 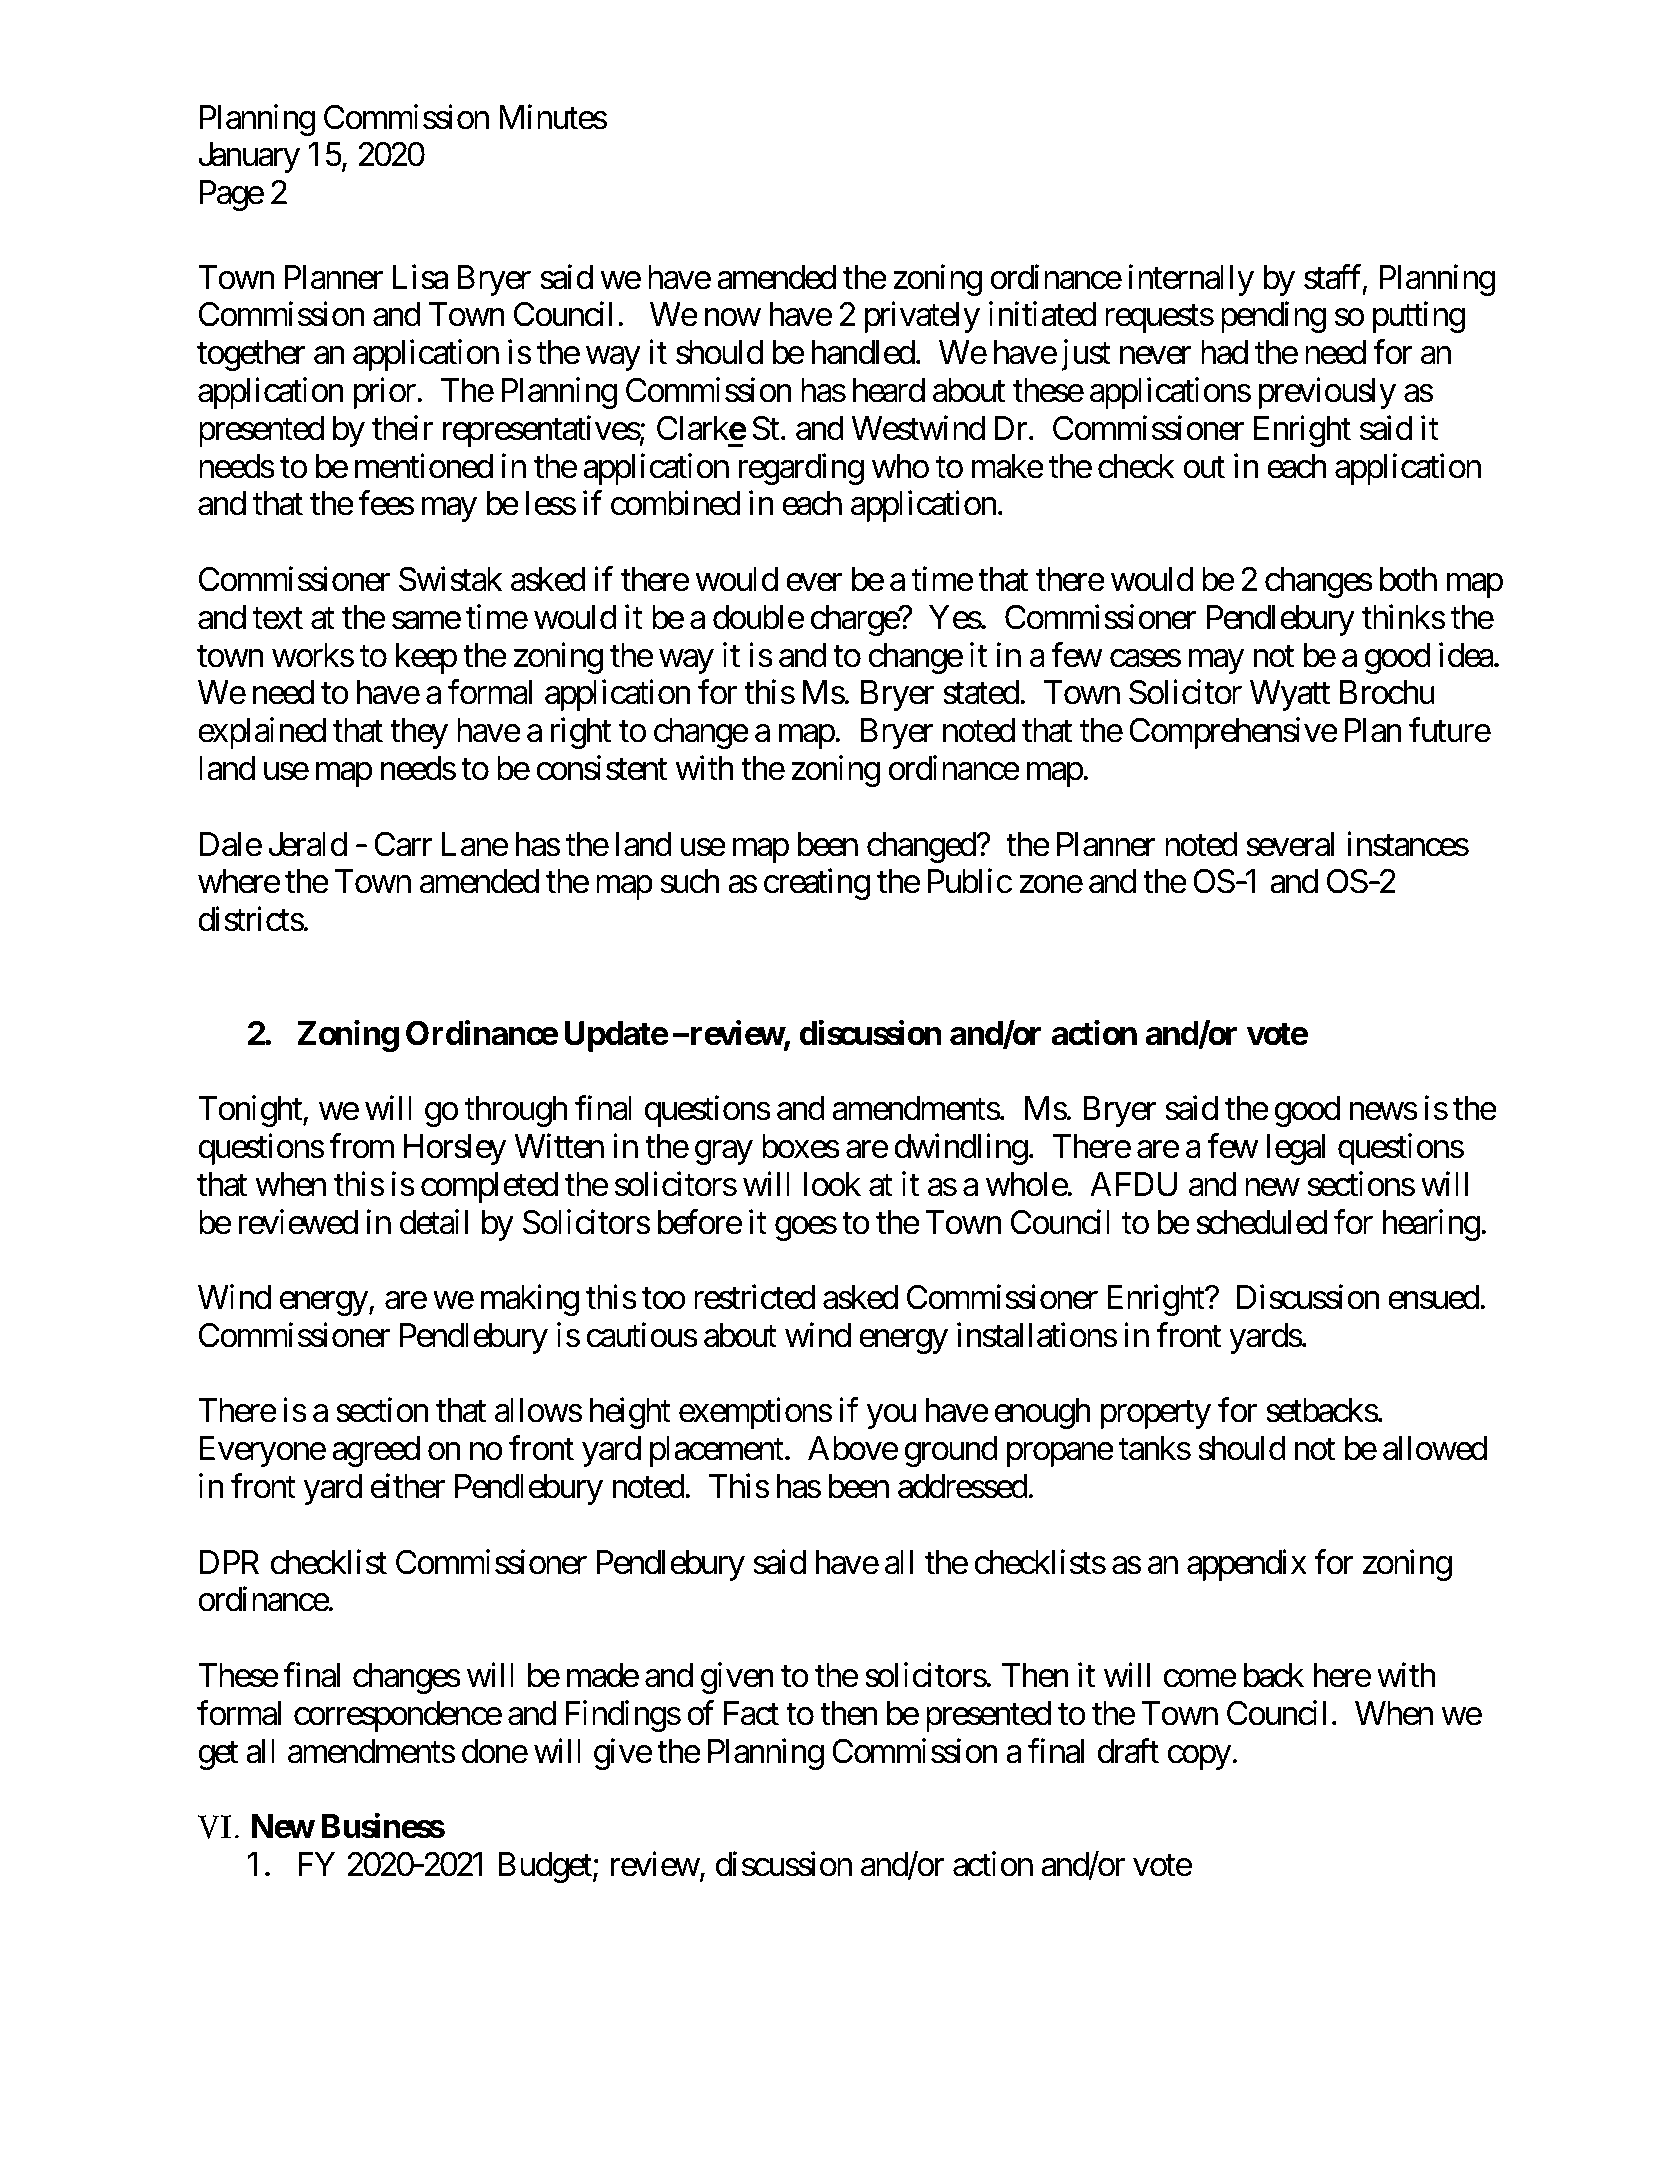 What do you see at coordinates (278, 619) in the screenshot?
I see `text` at bounding box center [278, 619].
